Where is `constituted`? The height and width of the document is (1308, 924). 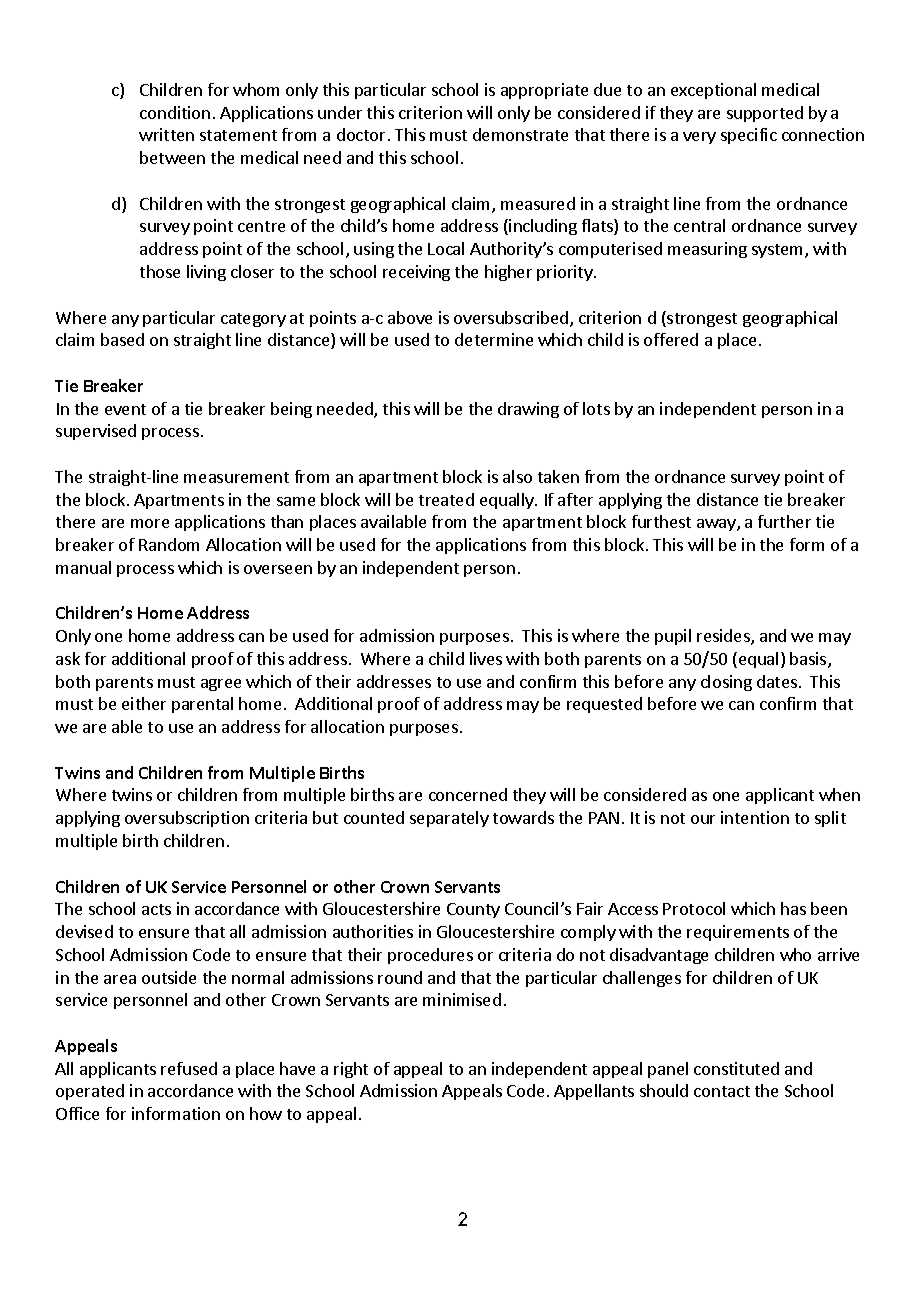 constituted is located at coordinates (736, 1068).
